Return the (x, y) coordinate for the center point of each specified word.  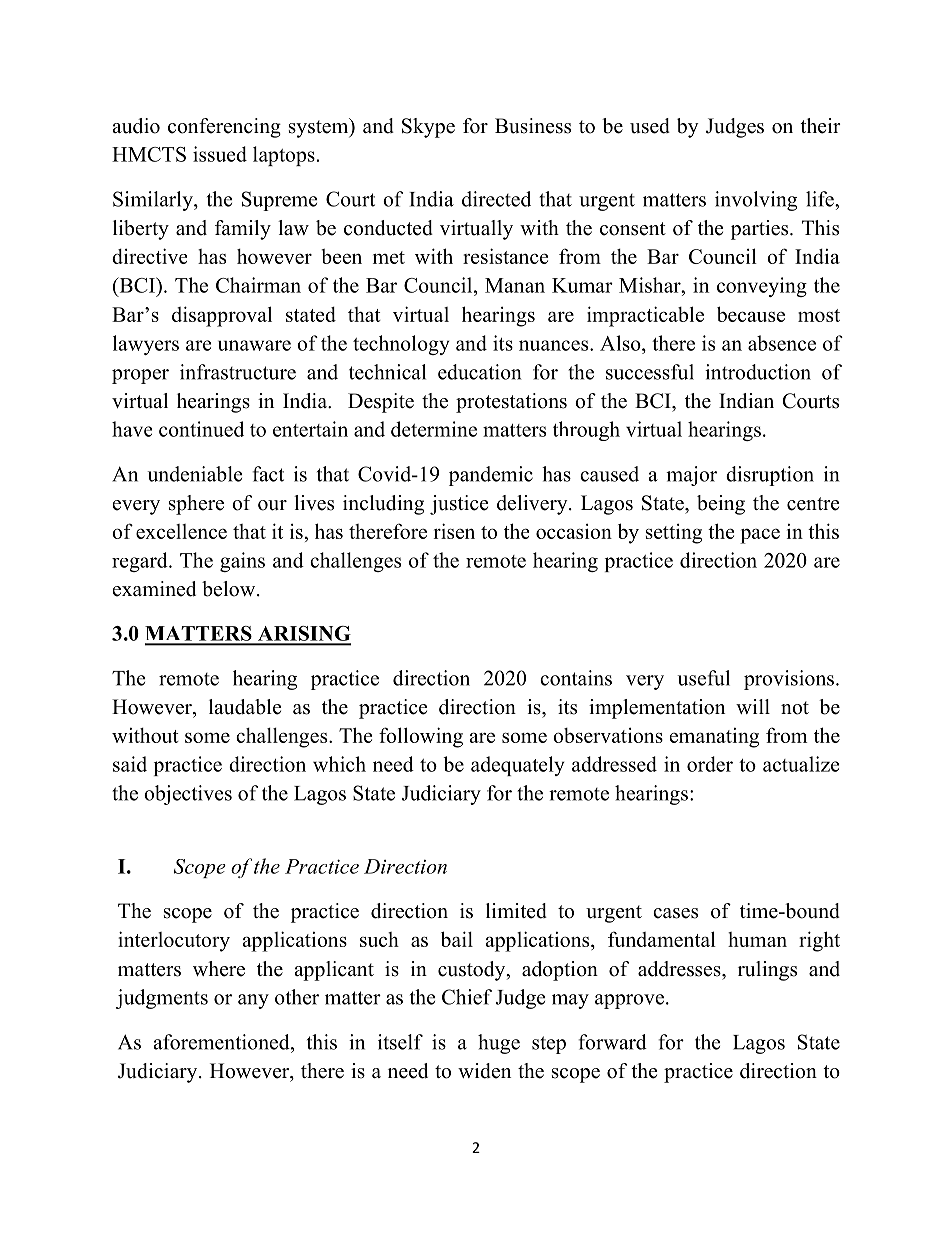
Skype (428, 128)
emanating (714, 738)
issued (220, 154)
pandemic (491, 476)
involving (756, 201)
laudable (245, 707)
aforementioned (223, 1042)
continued (201, 429)
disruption (770, 476)
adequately (518, 766)
